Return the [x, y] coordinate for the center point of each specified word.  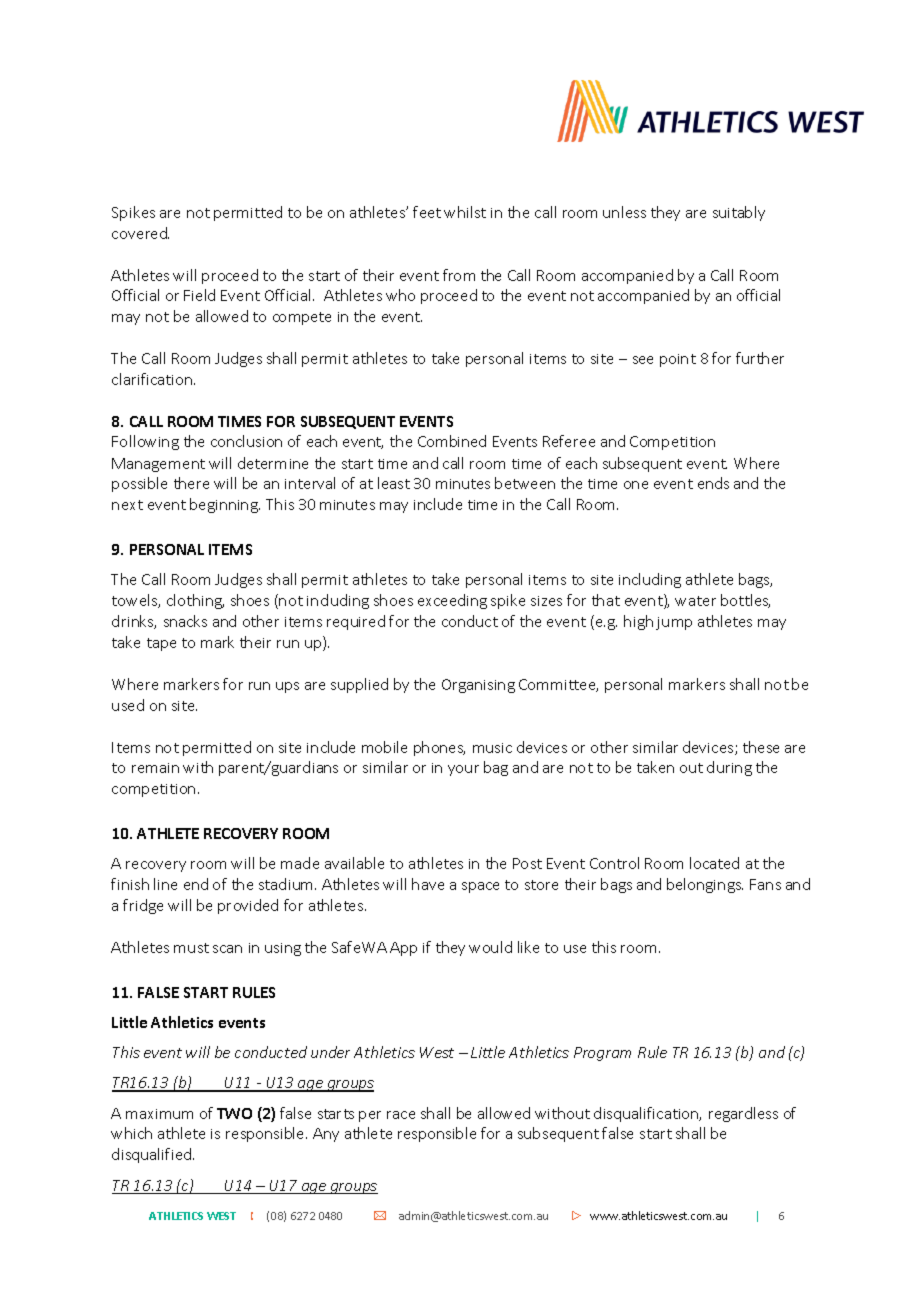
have [428, 884]
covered [140, 233]
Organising [478, 686]
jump [674, 623]
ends [713, 483]
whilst [465, 212]
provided [248, 906]
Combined [452, 441]
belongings [705, 885]
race [401, 1115]
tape [161, 644]
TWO [234, 1113]
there [191, 483]
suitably [739, 213]
